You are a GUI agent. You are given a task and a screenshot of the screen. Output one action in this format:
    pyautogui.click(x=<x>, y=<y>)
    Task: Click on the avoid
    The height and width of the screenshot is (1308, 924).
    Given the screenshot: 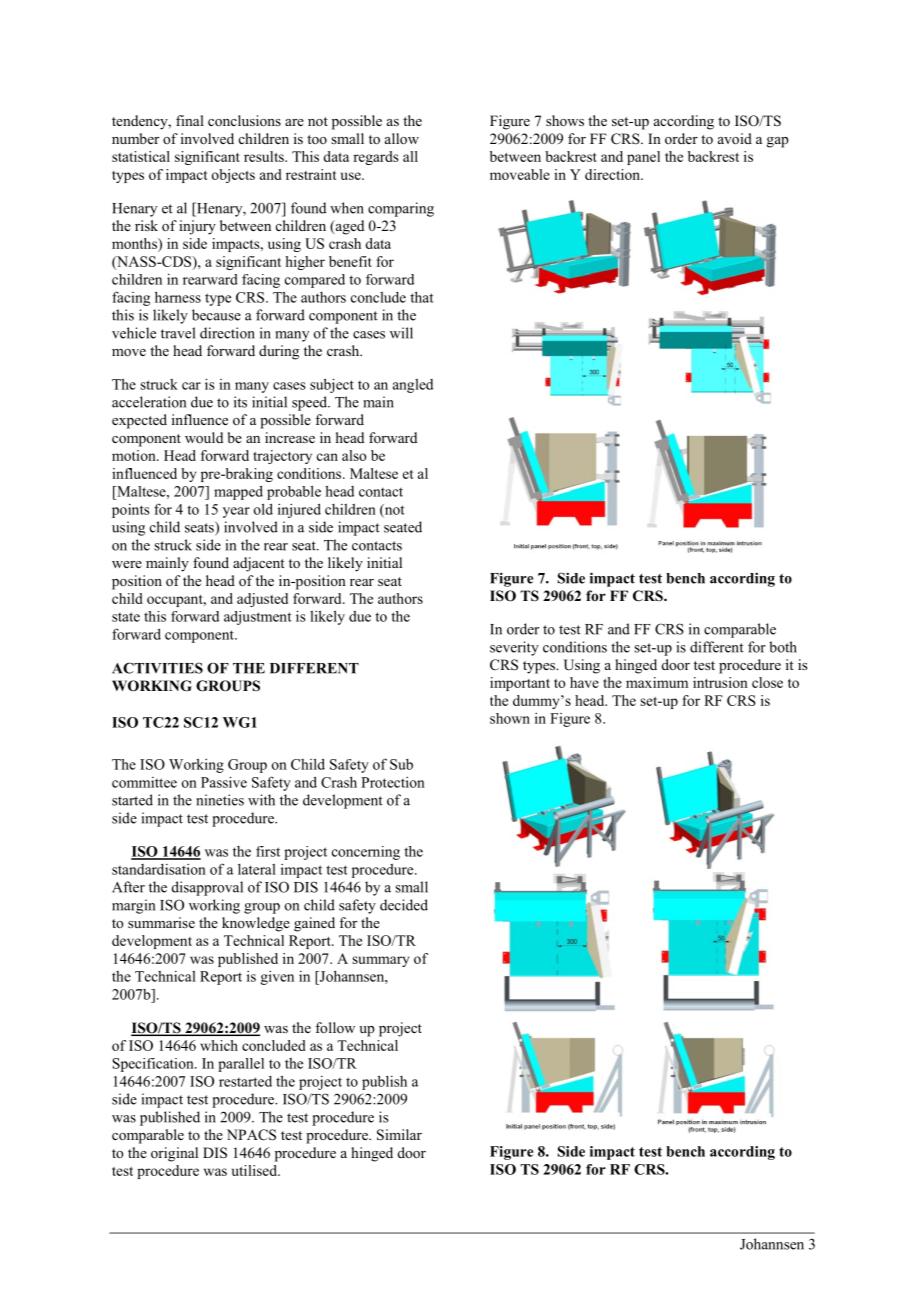 What is the action you would take?
    pyautogui.click(x=735, y=139)
